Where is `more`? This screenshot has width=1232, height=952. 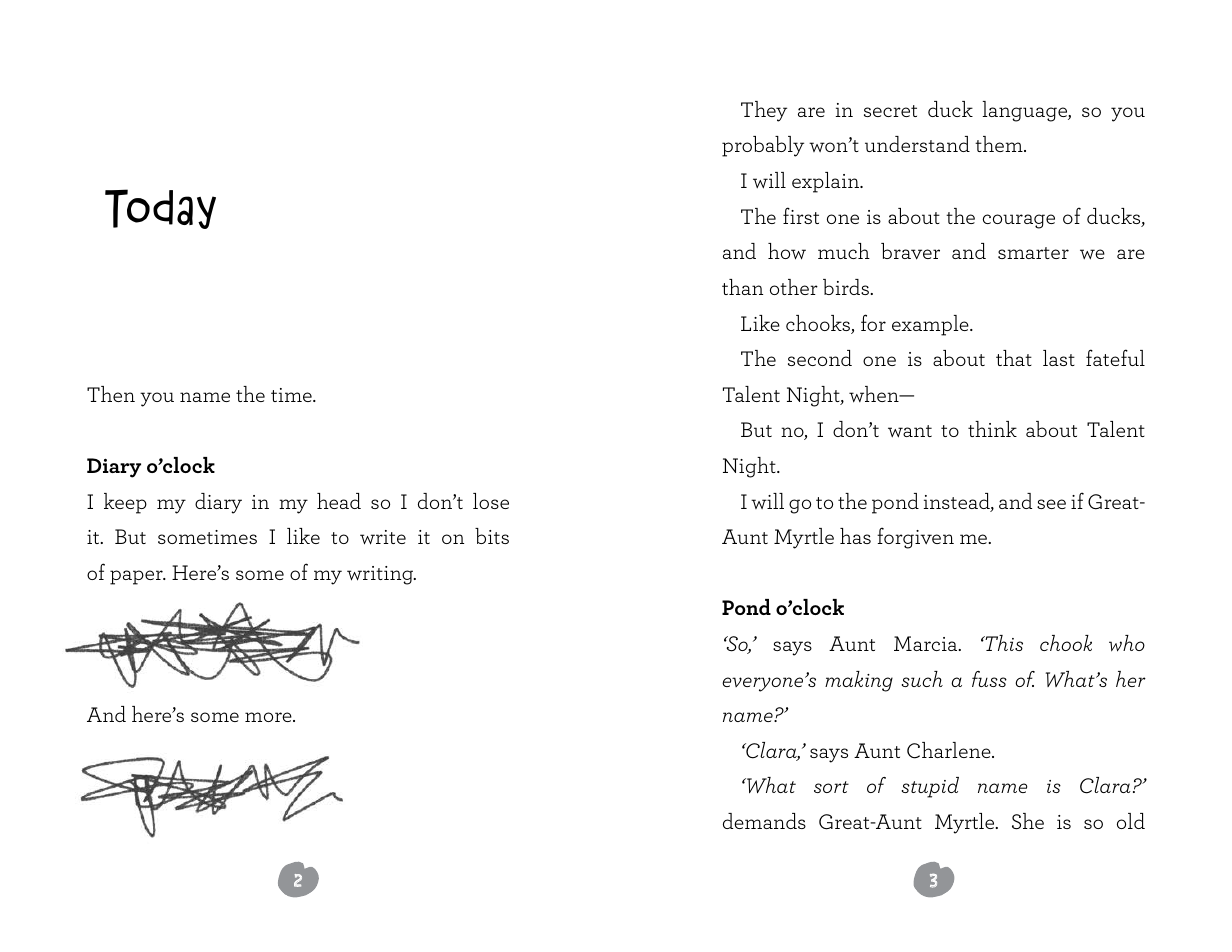 more is located at coordinates (269, 717).
